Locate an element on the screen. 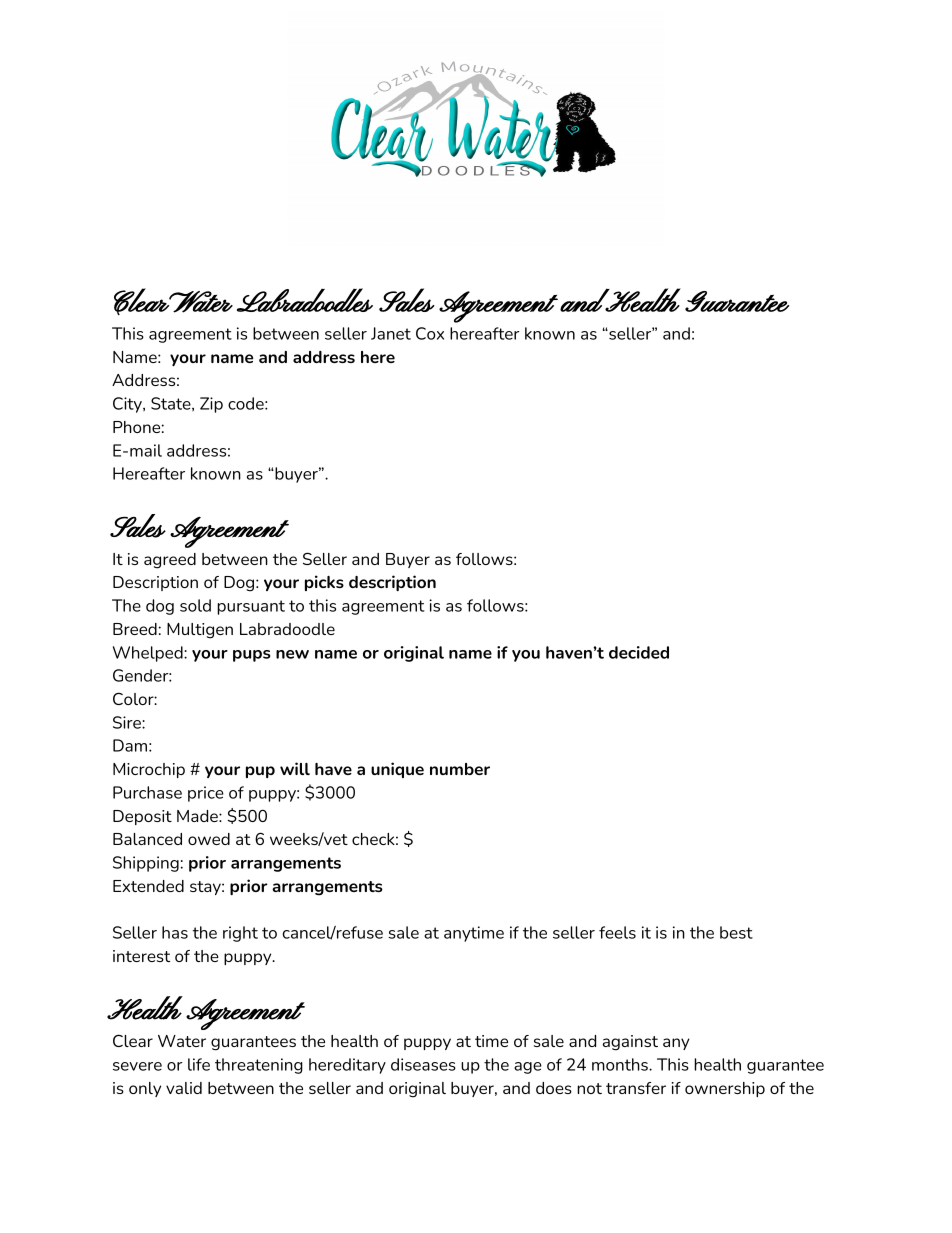  decided is located at coordinates (639, 652).
